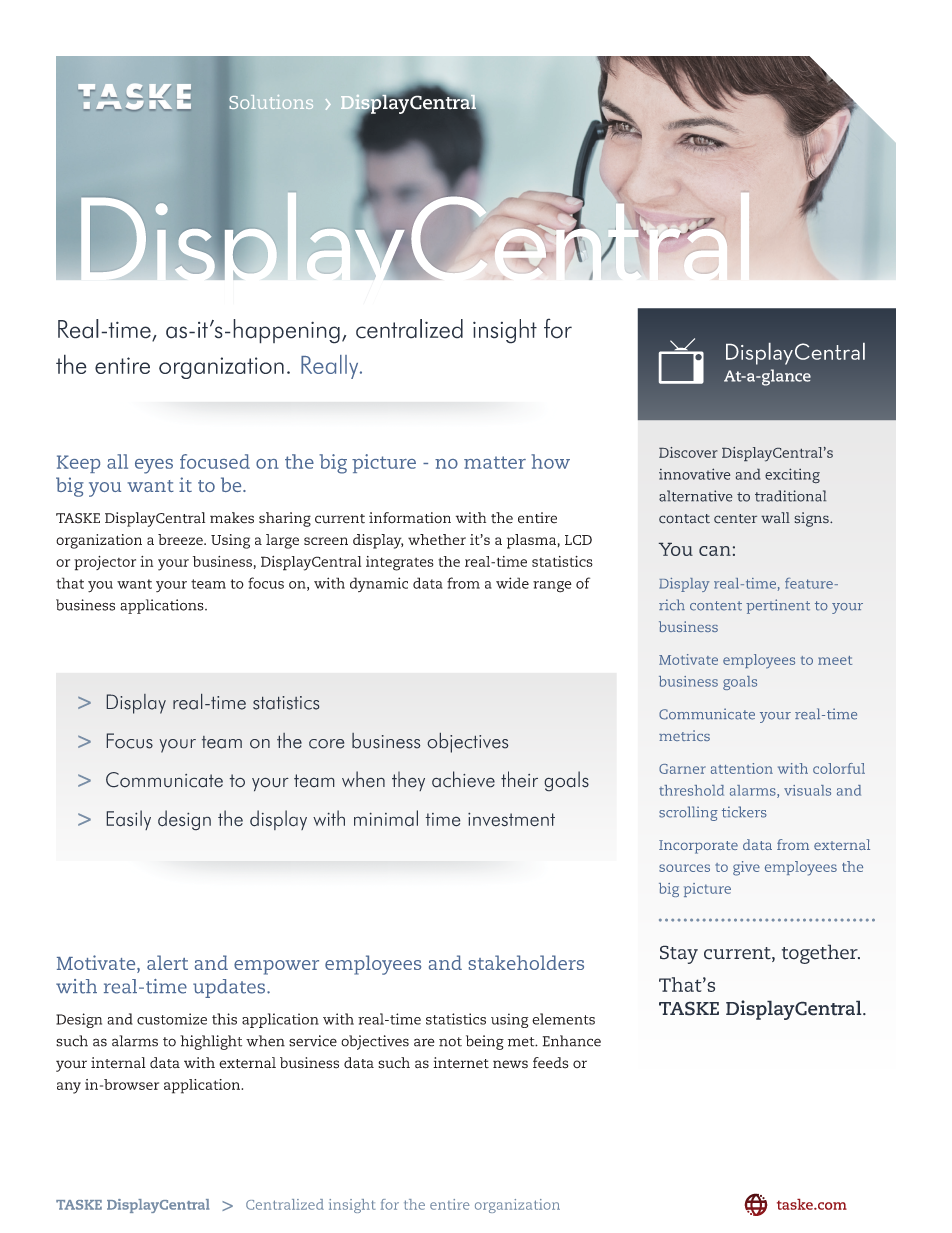 The height and width of the page is (1233, 952). What do you see at coordinates (463, 779) in the page?
I see `achieve` at bounding box center [463, 779].
